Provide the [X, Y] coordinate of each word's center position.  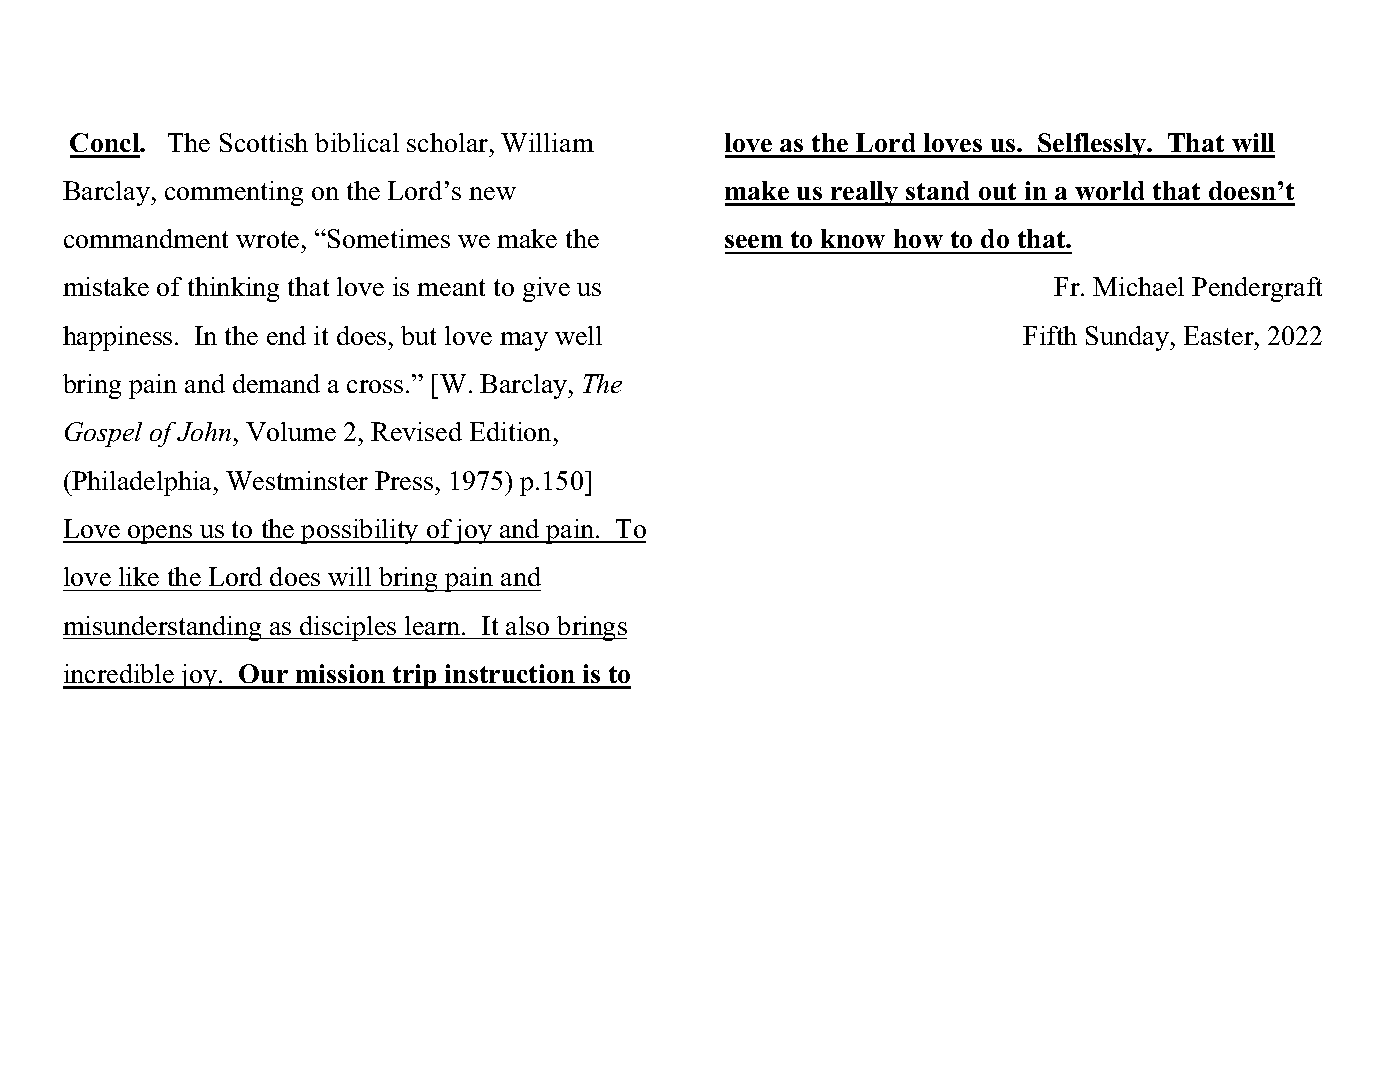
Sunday [1128, 338]
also [527, 625]
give [546, 289]
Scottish [264, 142]
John [204, 431]
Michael [1138, 286]
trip [415, 676]
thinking [233, 289]
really [865, 193]
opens [160, 534]
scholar [449, 142]
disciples [348, 628]
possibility [360, 531]
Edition [510, 431]
